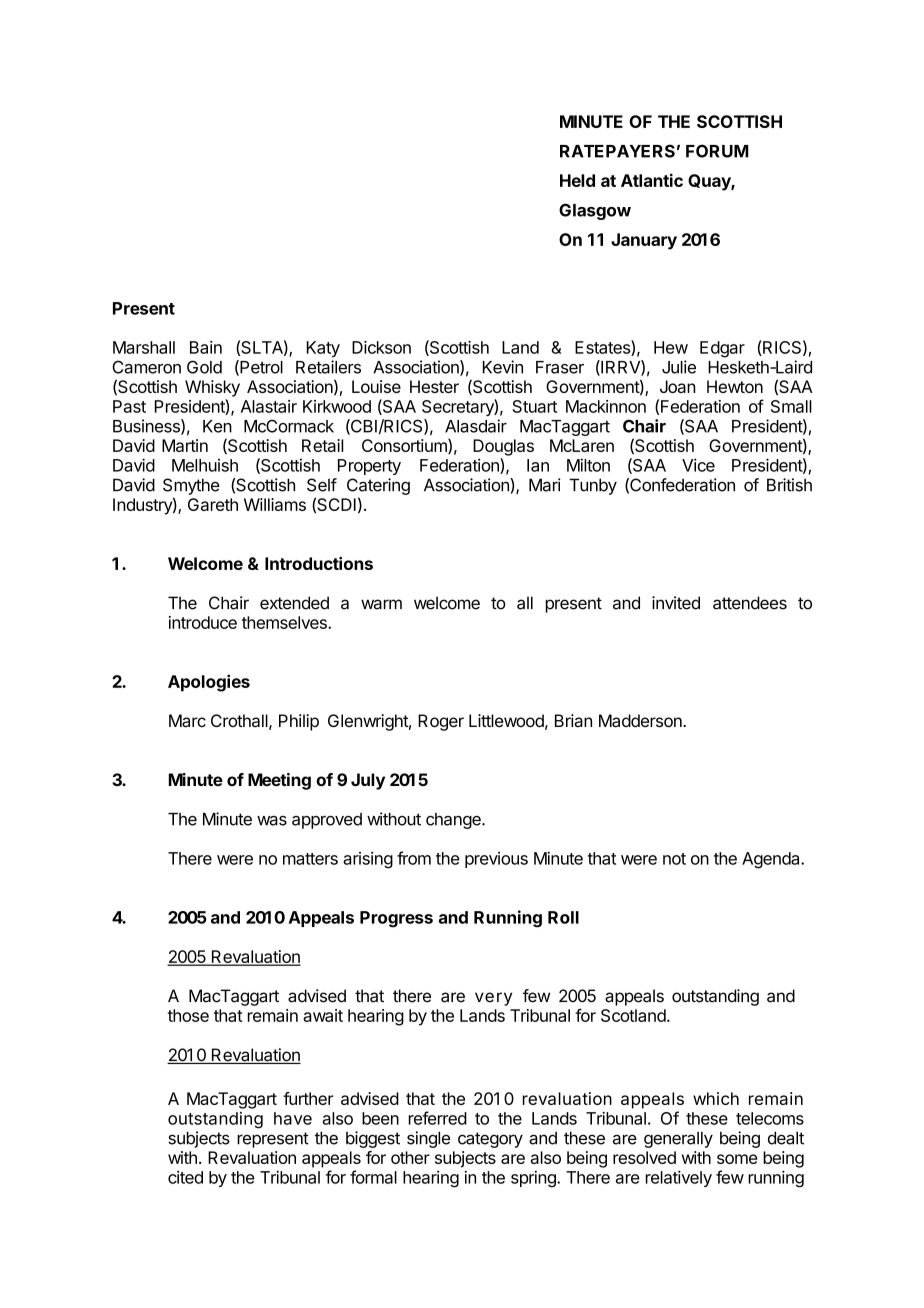 The height and width of the document is (1308, 924). Describe the element at coordinates (381, 604) in the document. I see `warm` at that location.
